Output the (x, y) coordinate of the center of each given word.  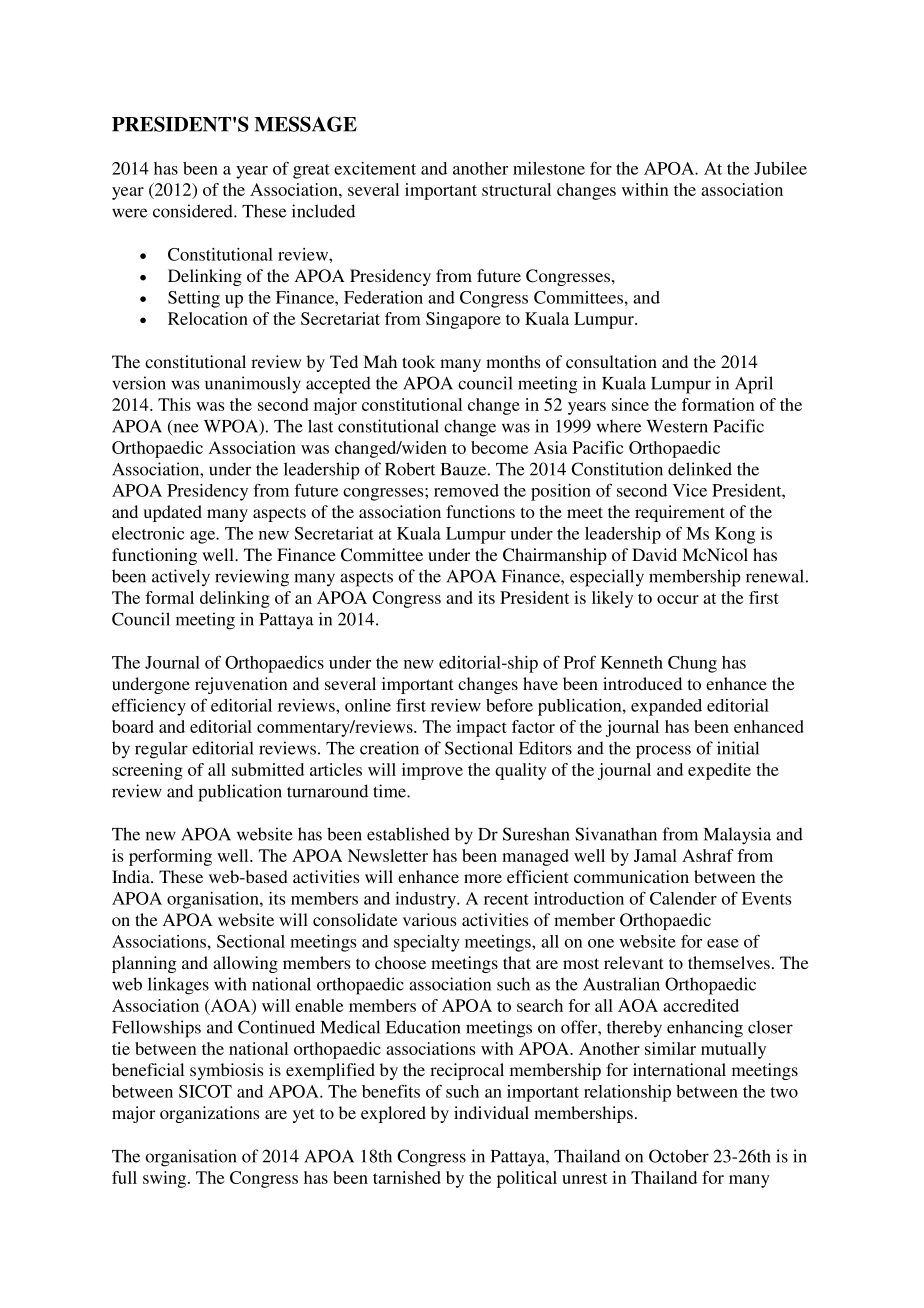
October (679, 1156)
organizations (209, 1114)
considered (194, 211)
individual (491, 1112)
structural (516, 189)
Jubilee (780, 168)
